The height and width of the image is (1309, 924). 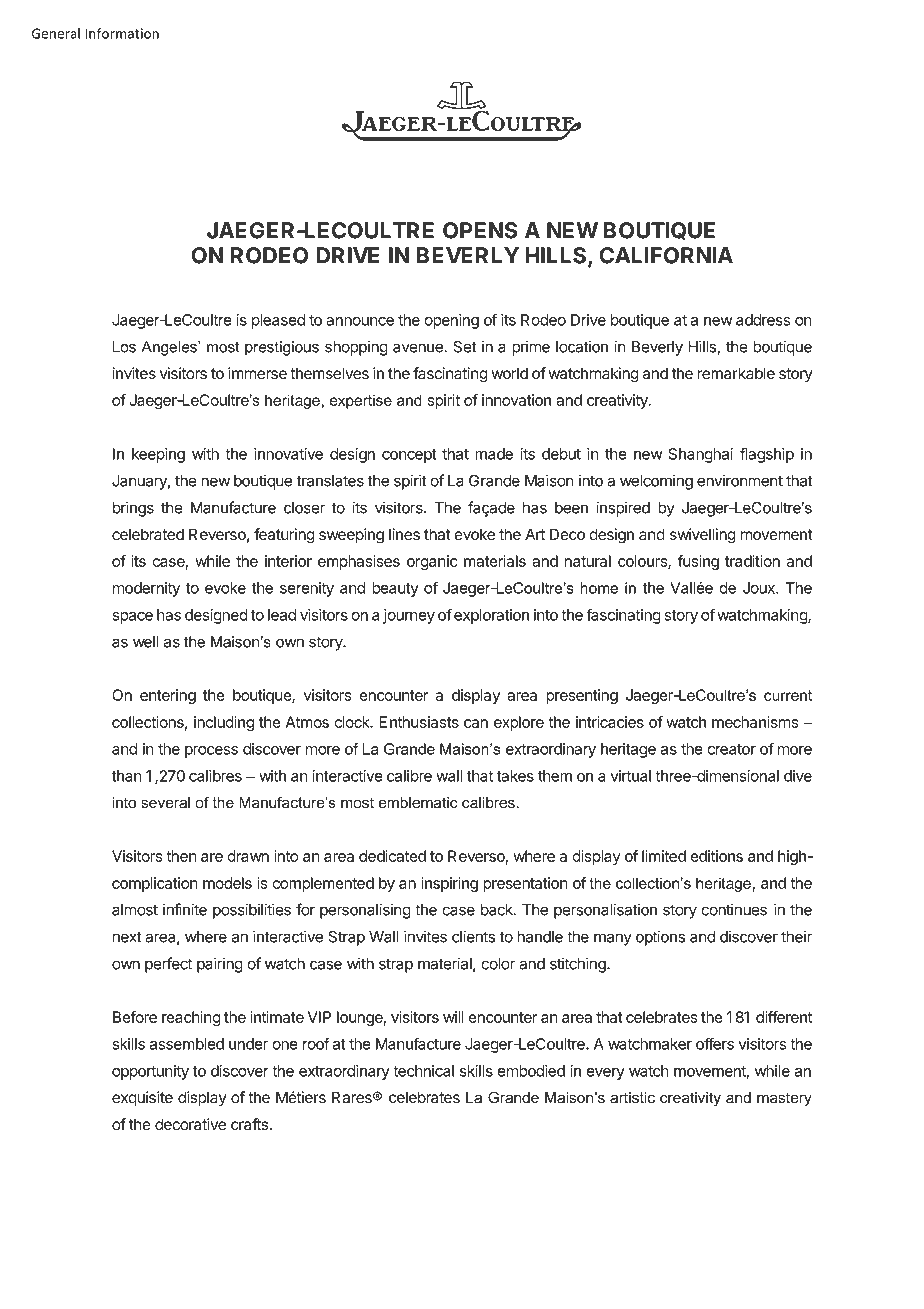 What do you see at coordinates (480, 230) in the image?
I see `OPENS` at bounding box center [480, 230].
